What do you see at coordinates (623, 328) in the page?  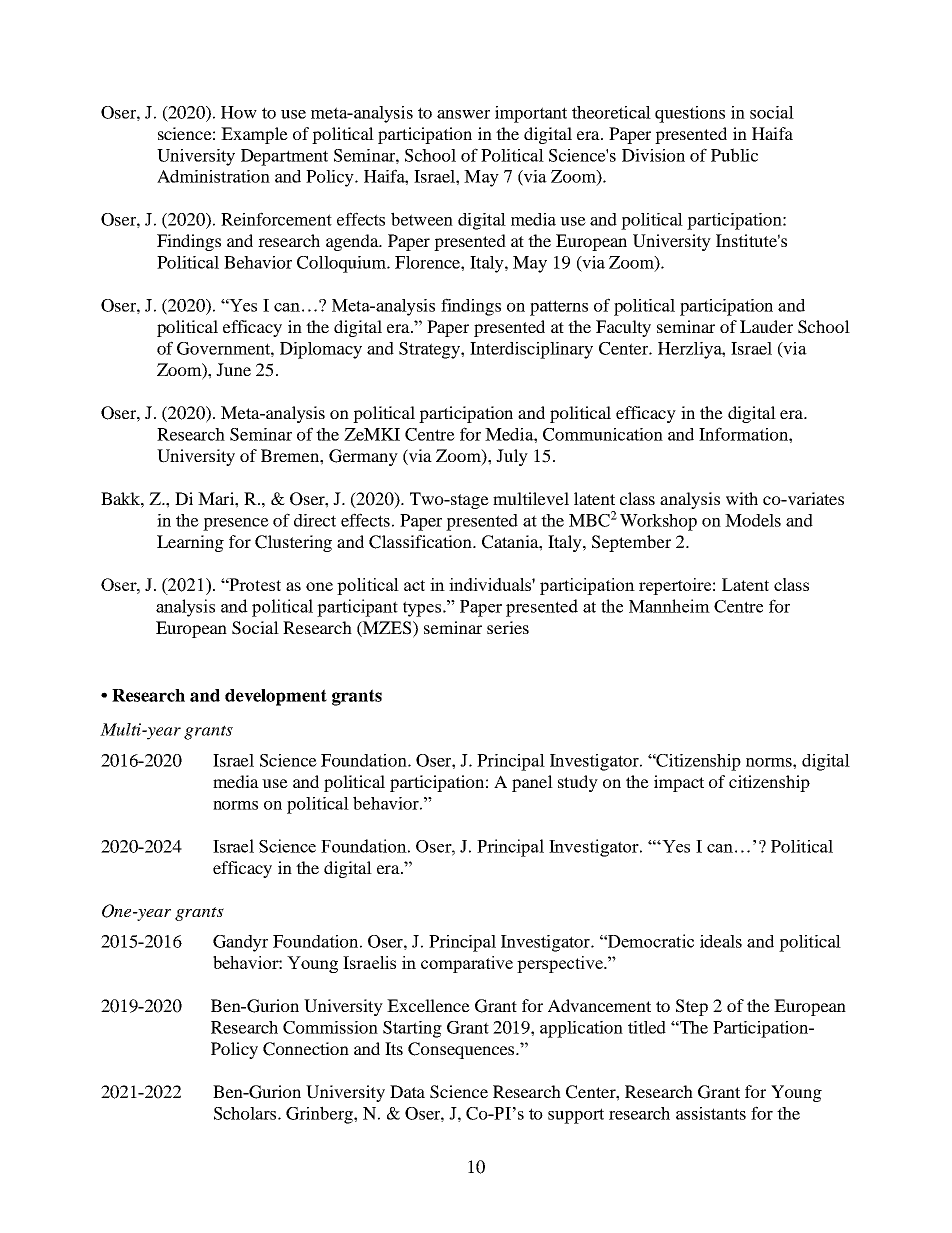 I see `Faculty` at bounding box center [623, 328].
